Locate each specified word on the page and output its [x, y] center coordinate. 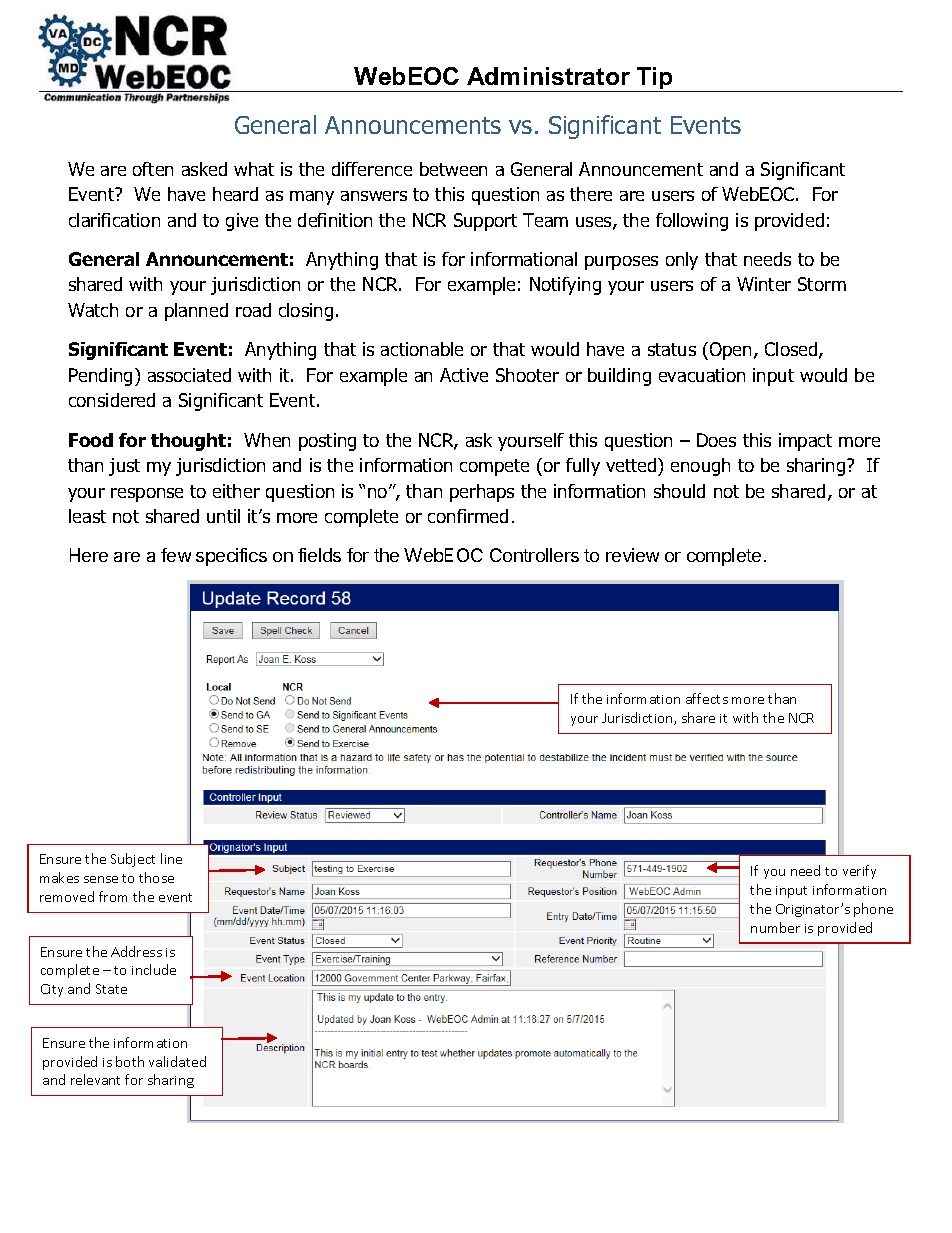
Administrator [548, 76]
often [153, 169]
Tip [655, 79]
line [171, 858]
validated [177, 1061]
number [775, 927]
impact [805, 442]
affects [707, 698]
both [130, 1061]
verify [859, 872]
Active [464, 375]
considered [112, 400]
